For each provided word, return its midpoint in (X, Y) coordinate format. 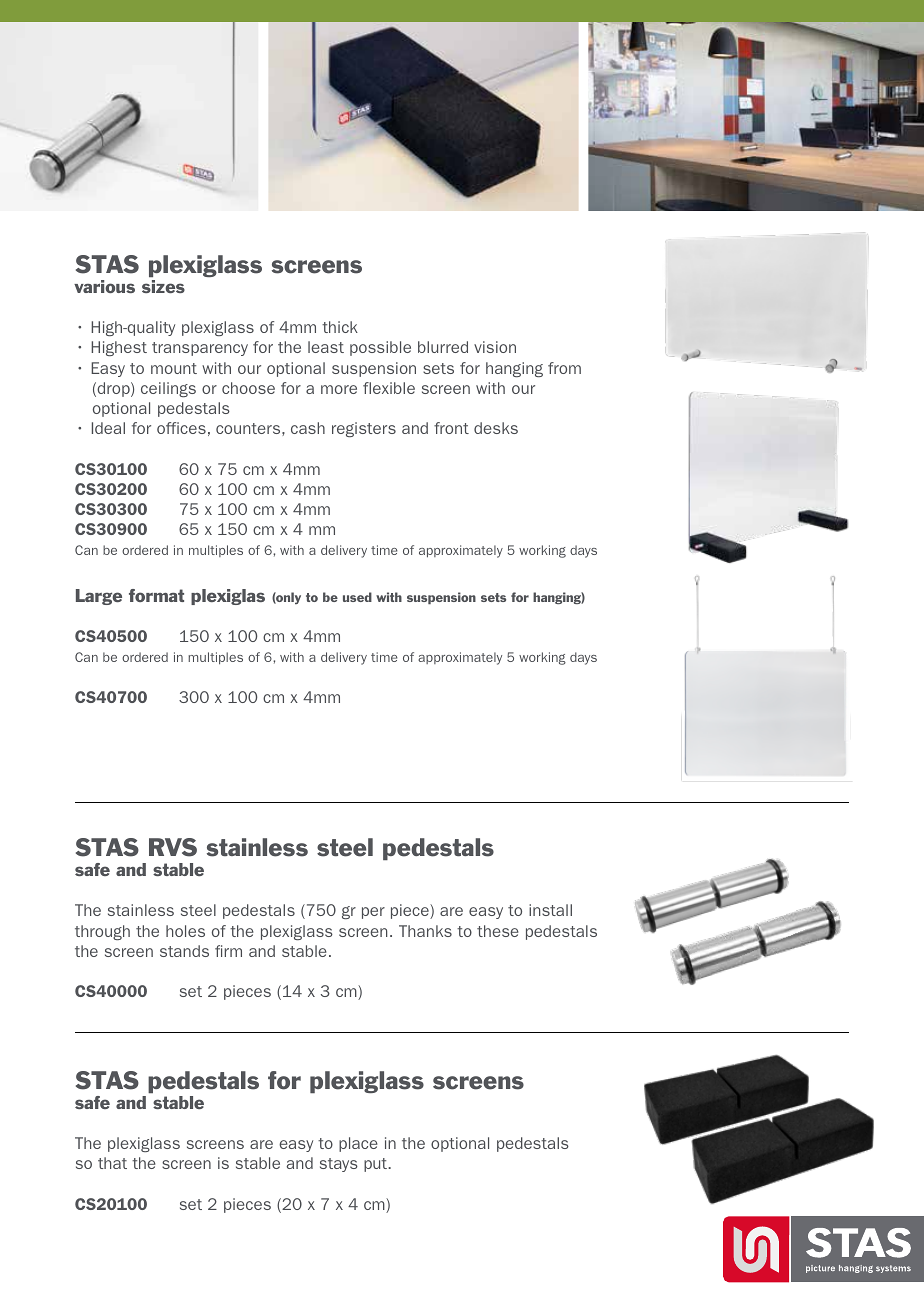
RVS (173, 847)
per (373, 913)
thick (340, 327)
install (550, 910)
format (156, 595)
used (357, 597)
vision (495, 347)
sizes (163, 286)
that (112, 1163)
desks (496, 428)
